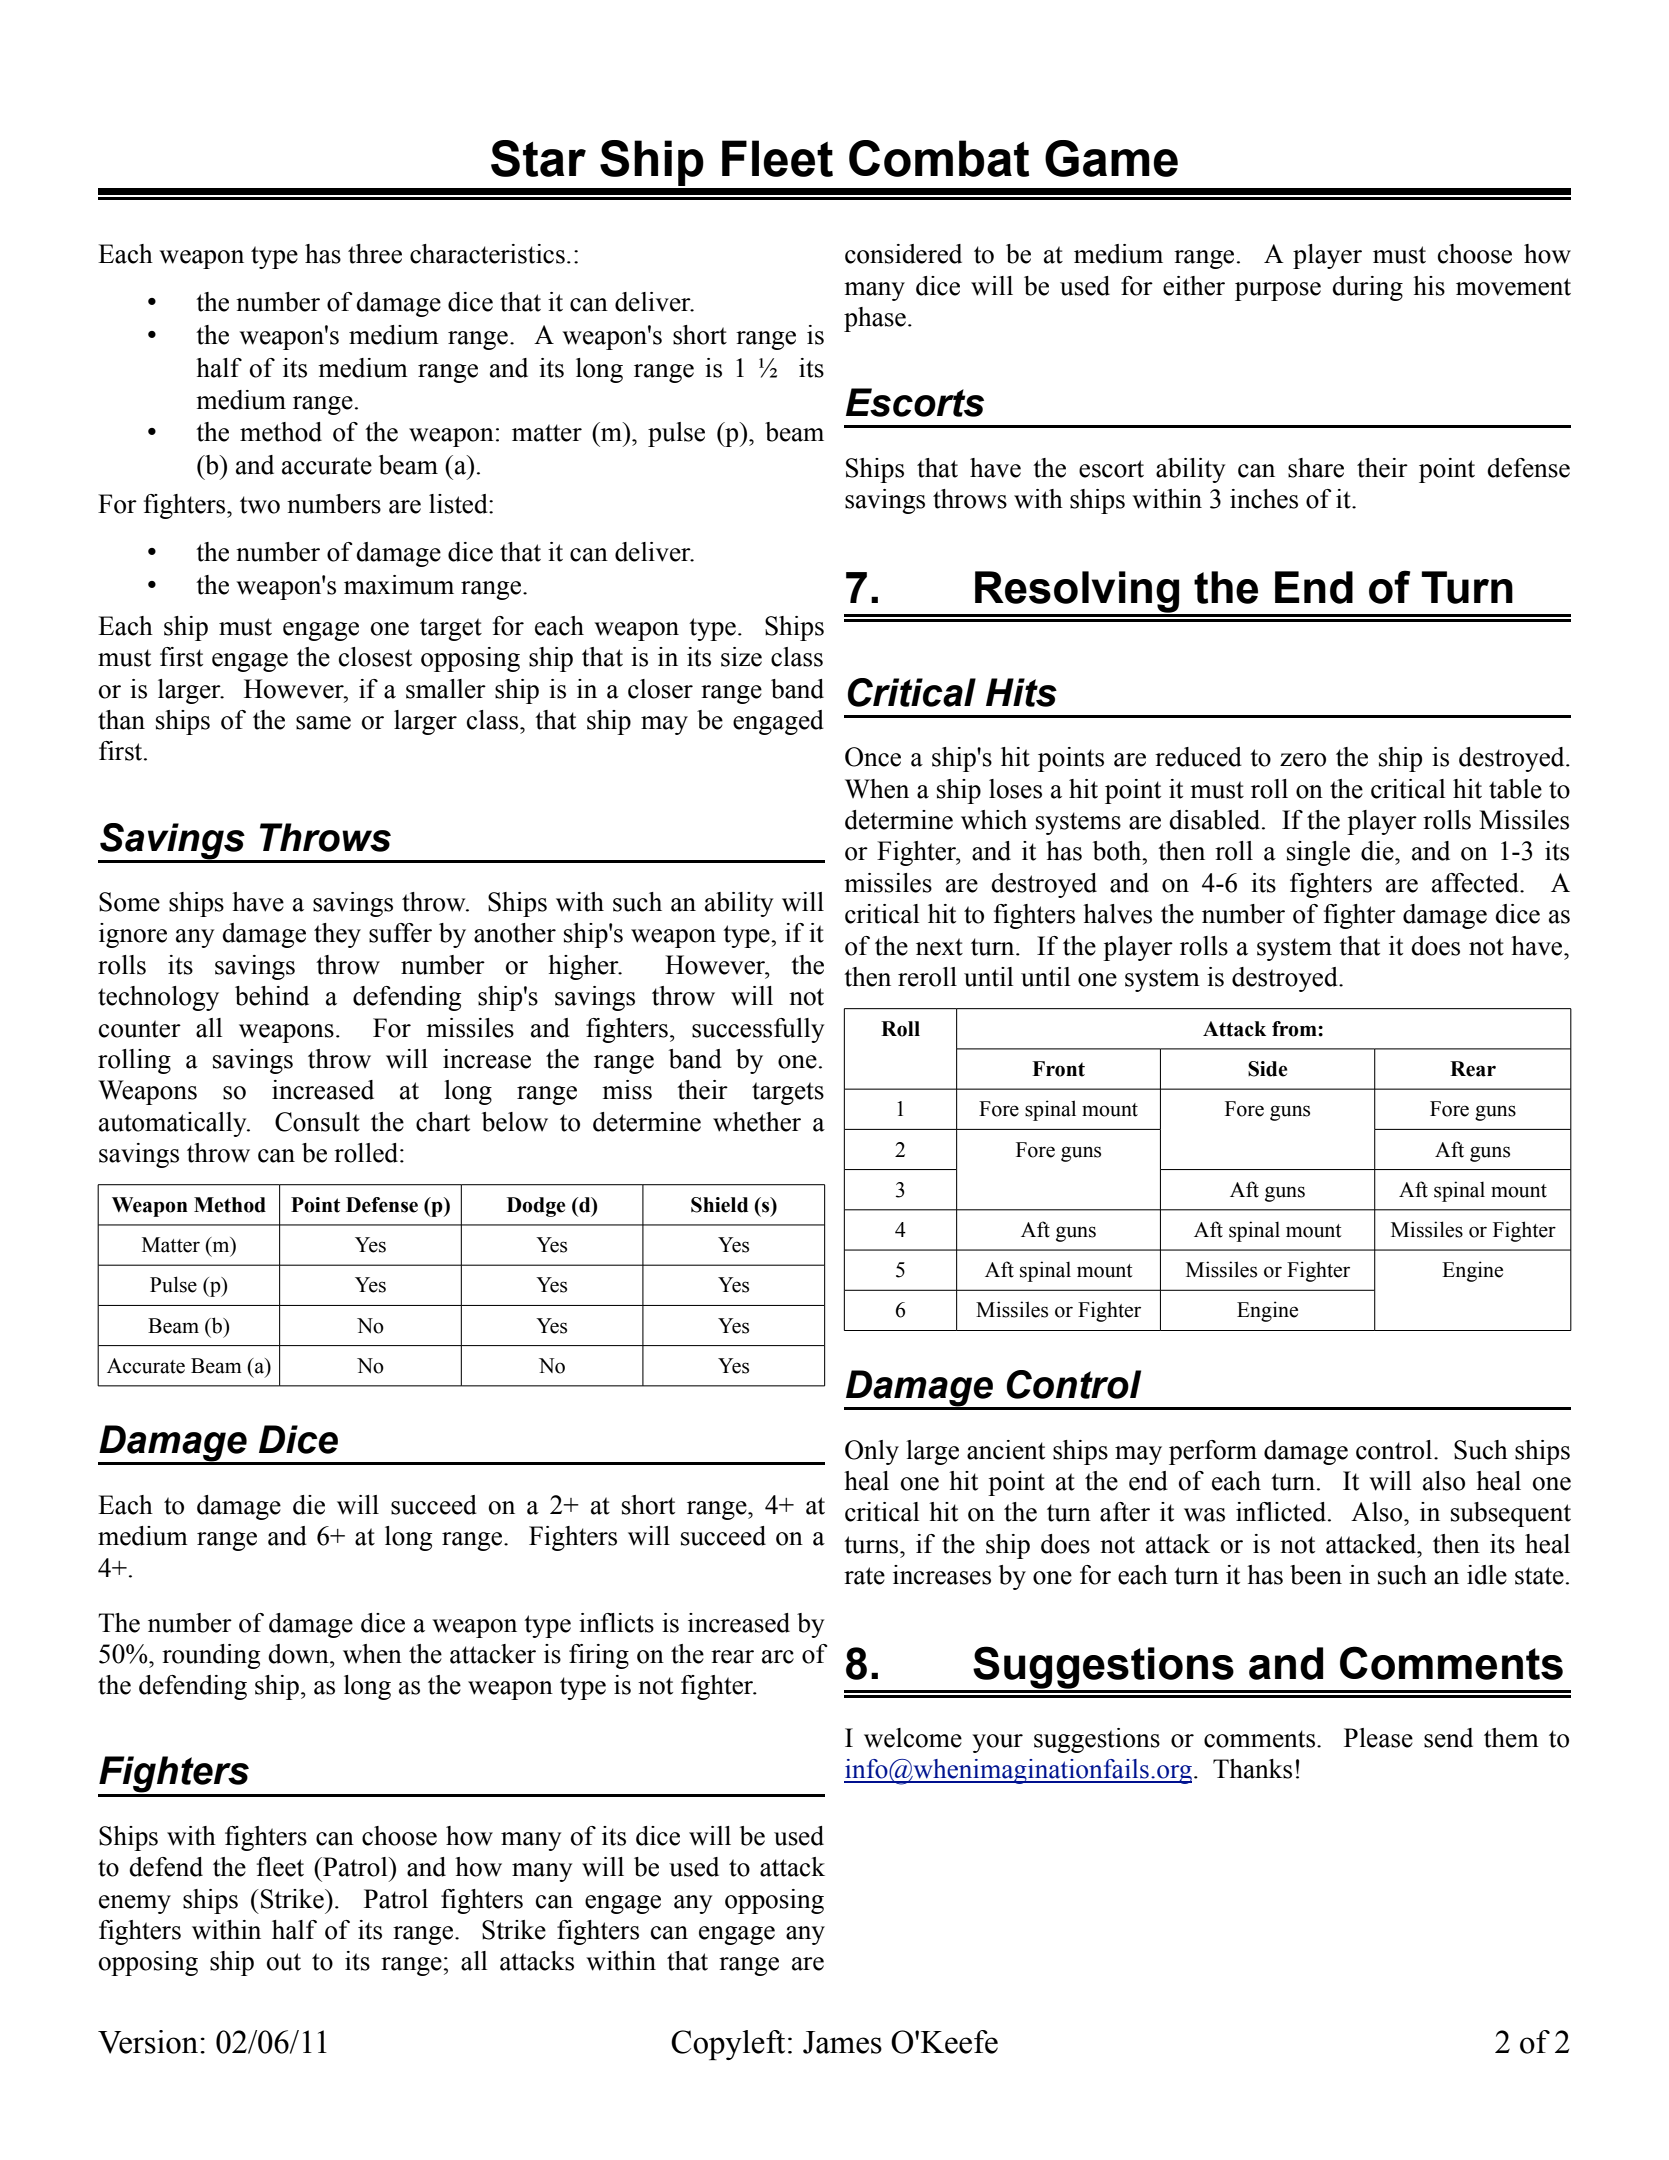  What do you see at coordinates (1295, 1029) in the screenshot?
I see `from` at bounding box center [1295, 1029].
